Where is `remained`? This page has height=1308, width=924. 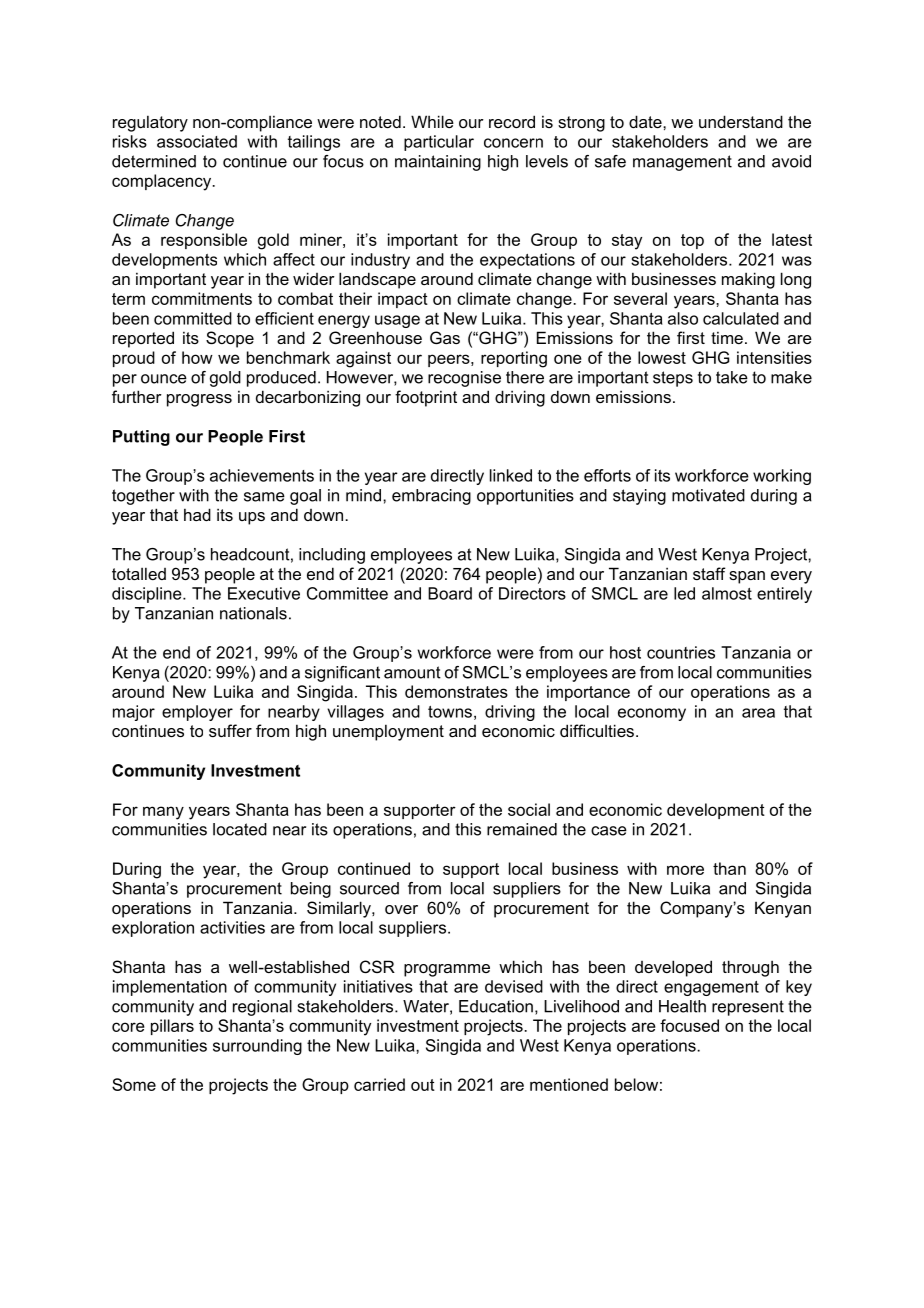 remained is located at coordinates (522, 829).
